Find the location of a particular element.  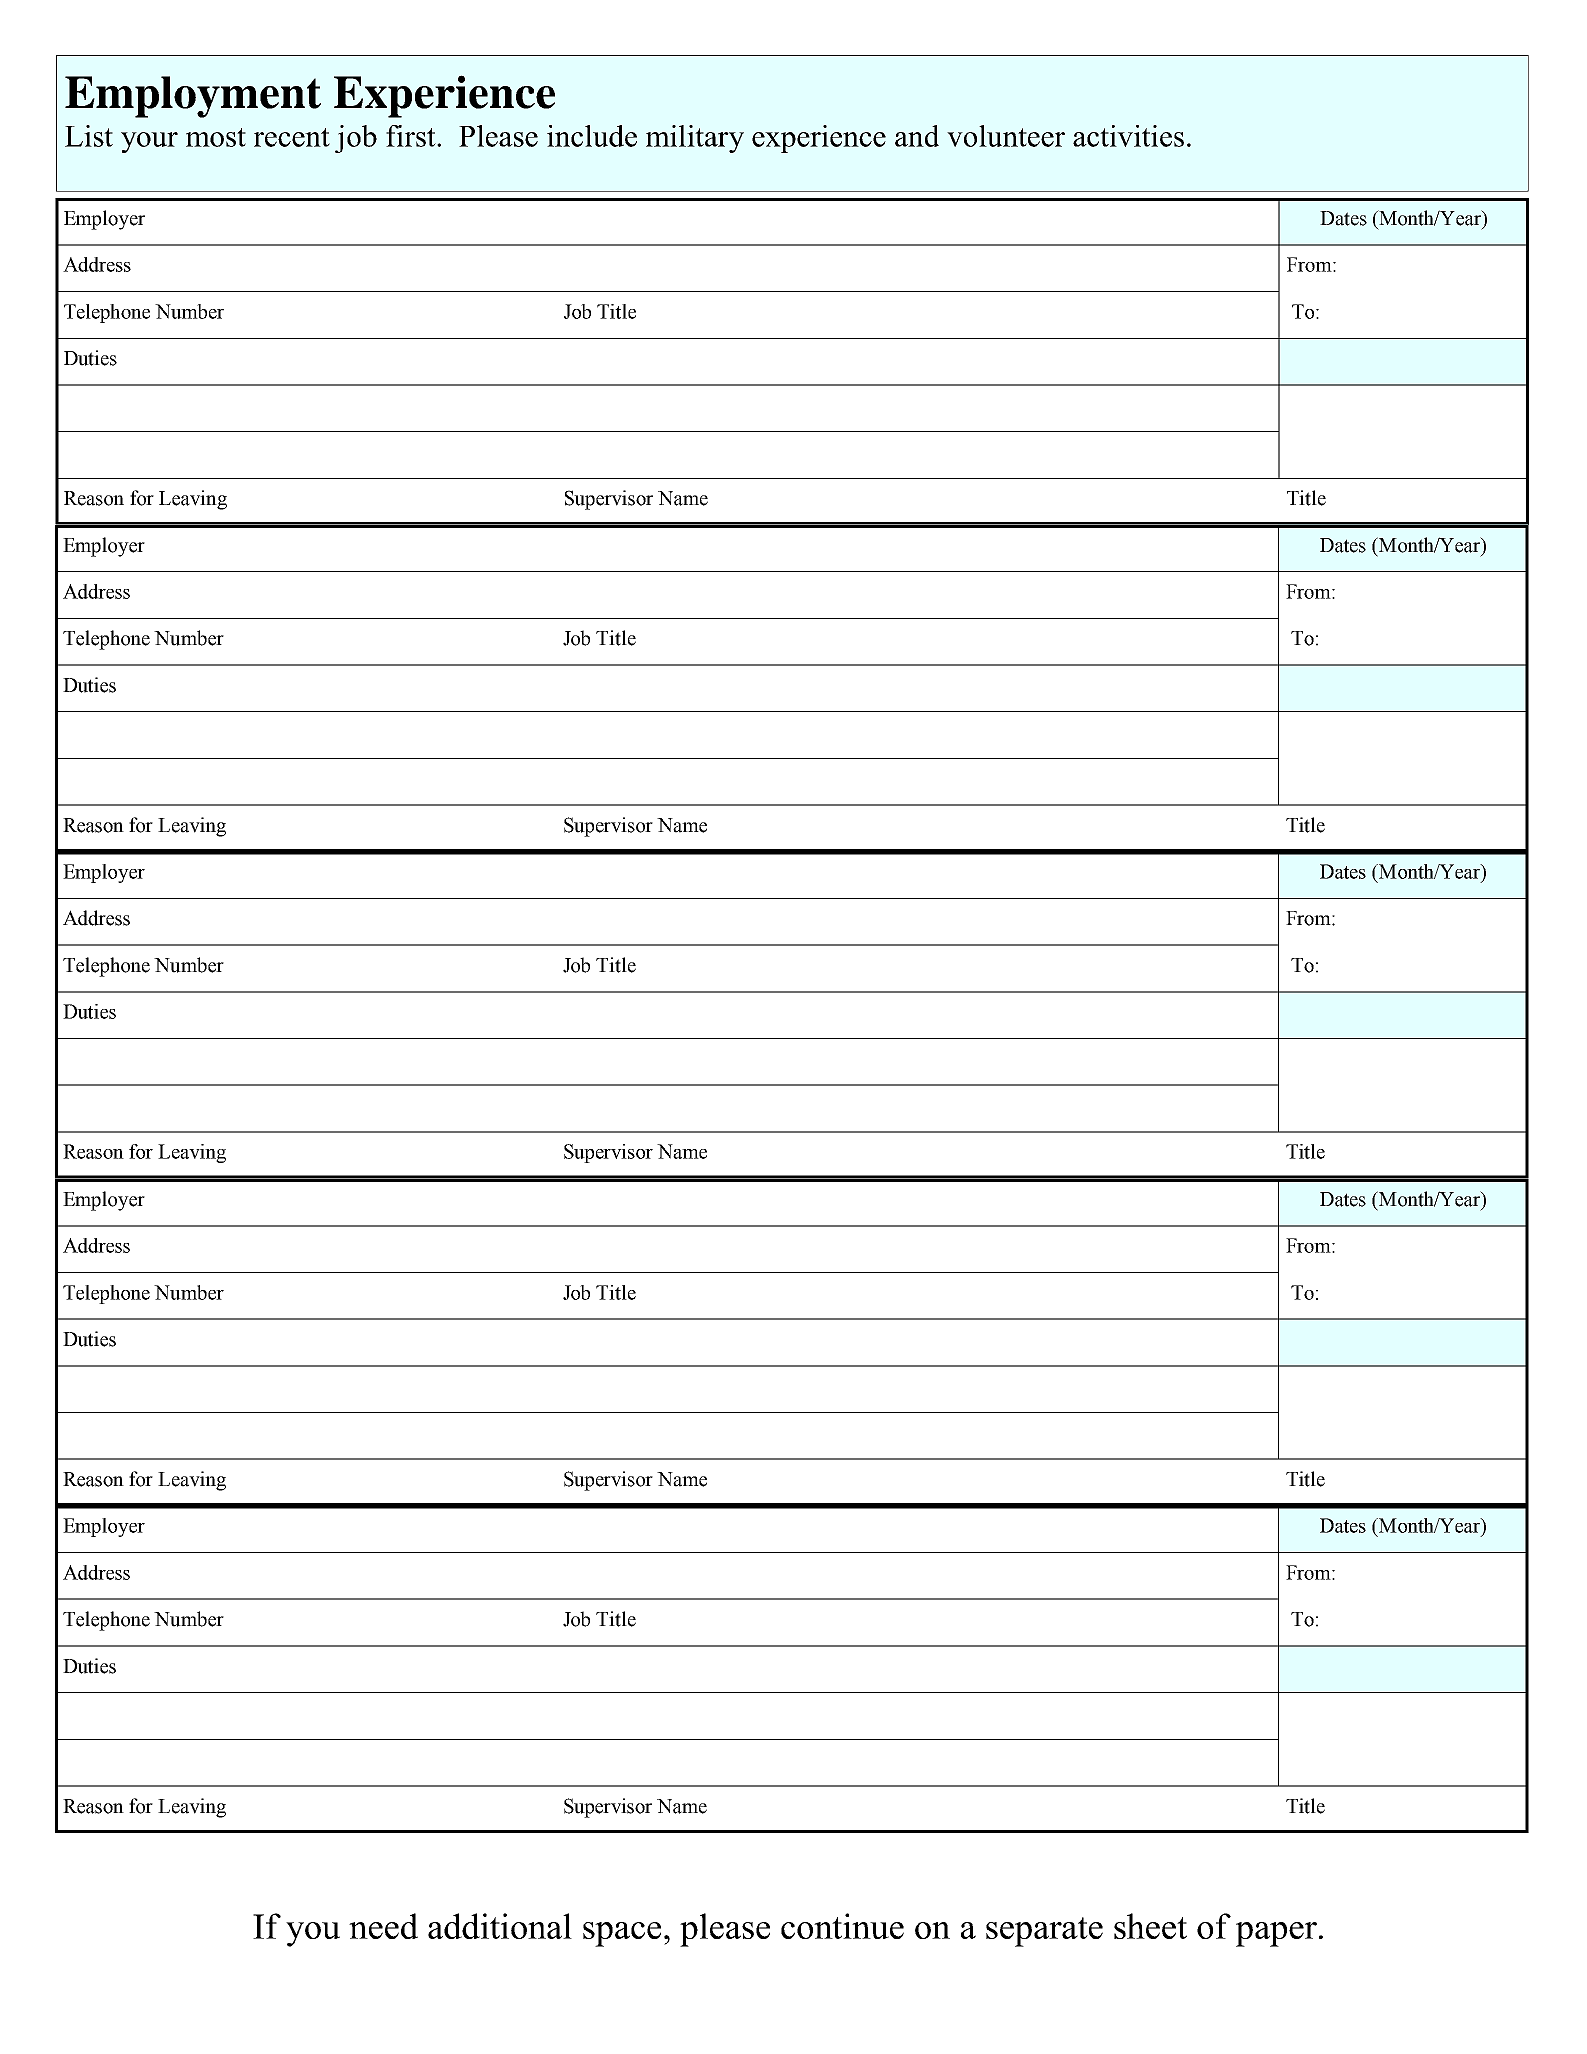

need is located at coordinates (383, 1926).
